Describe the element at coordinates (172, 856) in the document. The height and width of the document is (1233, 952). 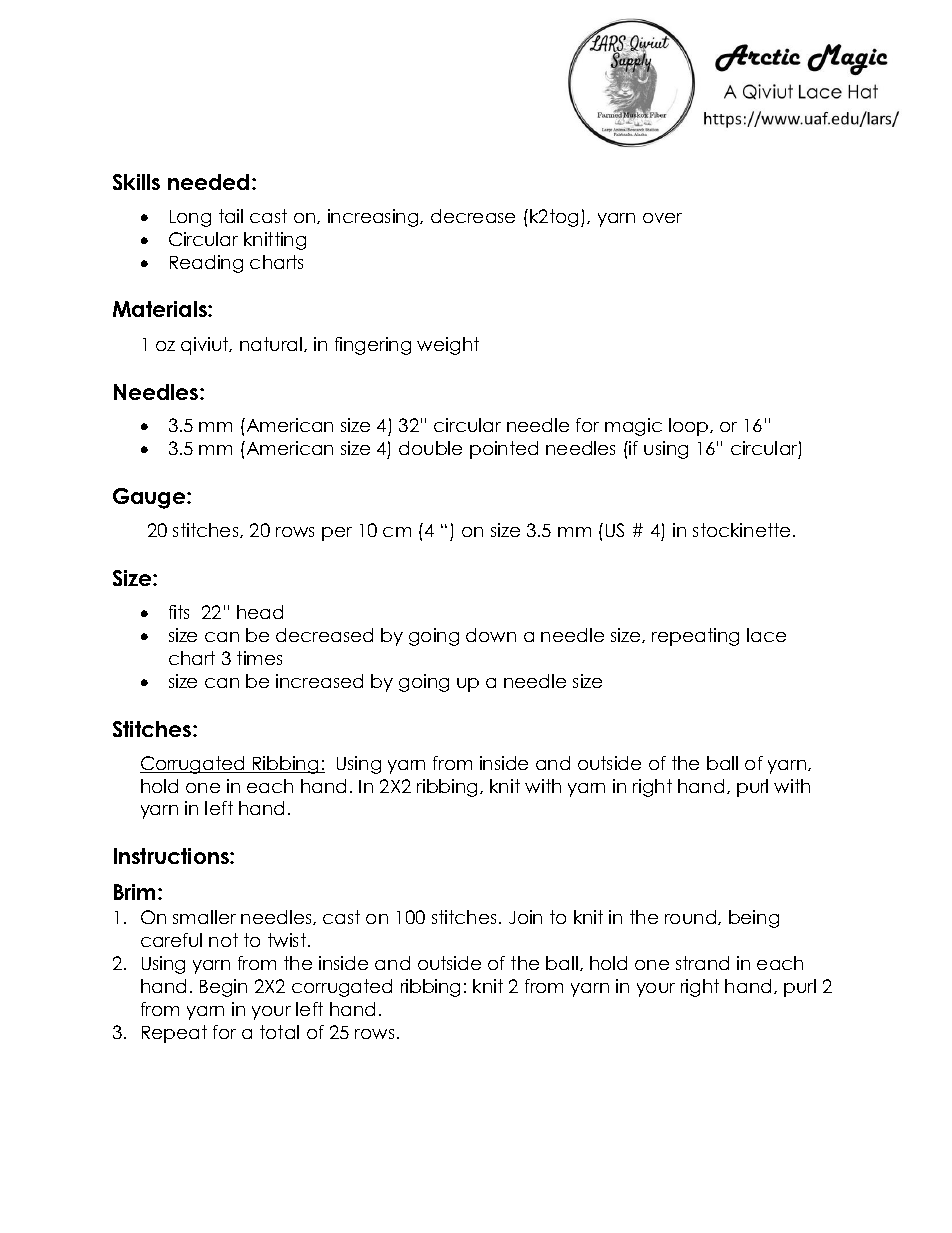
I see `Instructions` at that location.
